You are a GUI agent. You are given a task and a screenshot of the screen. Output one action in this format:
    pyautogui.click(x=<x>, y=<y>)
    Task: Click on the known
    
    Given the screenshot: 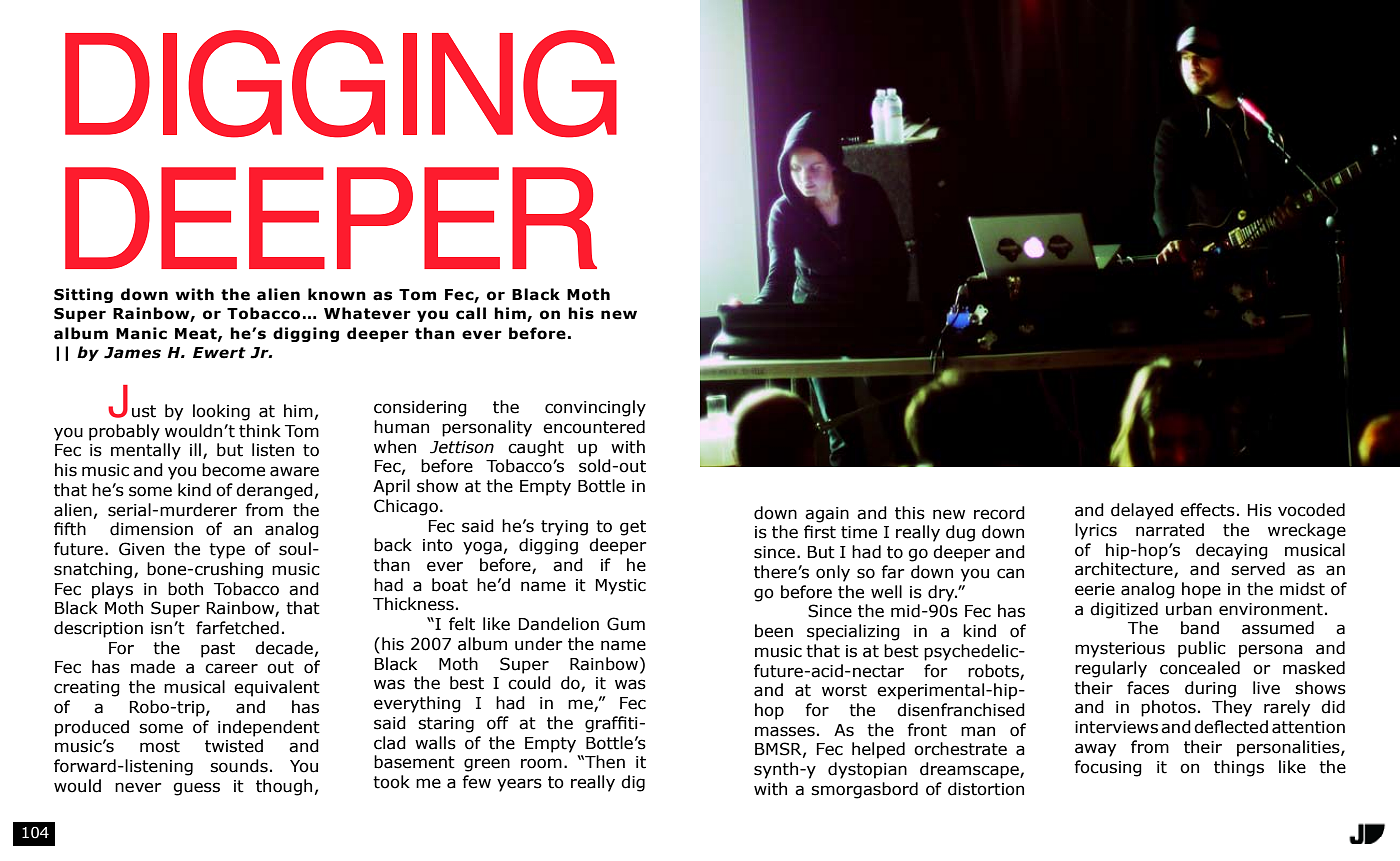 What is the action you would take?
    pyautogui.click(x=337, y=294)
